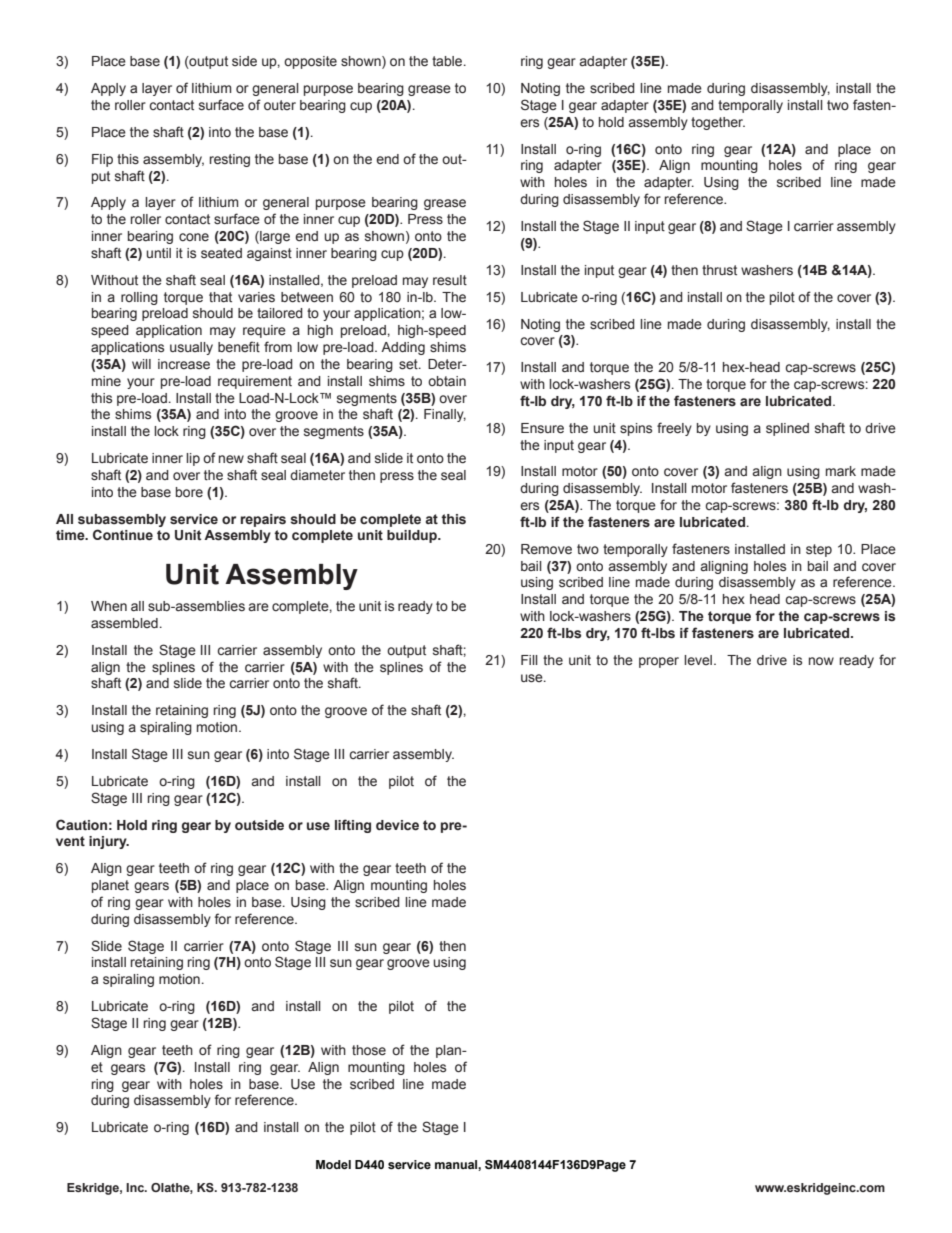  I want to click on Model, so click(333, 1164).
